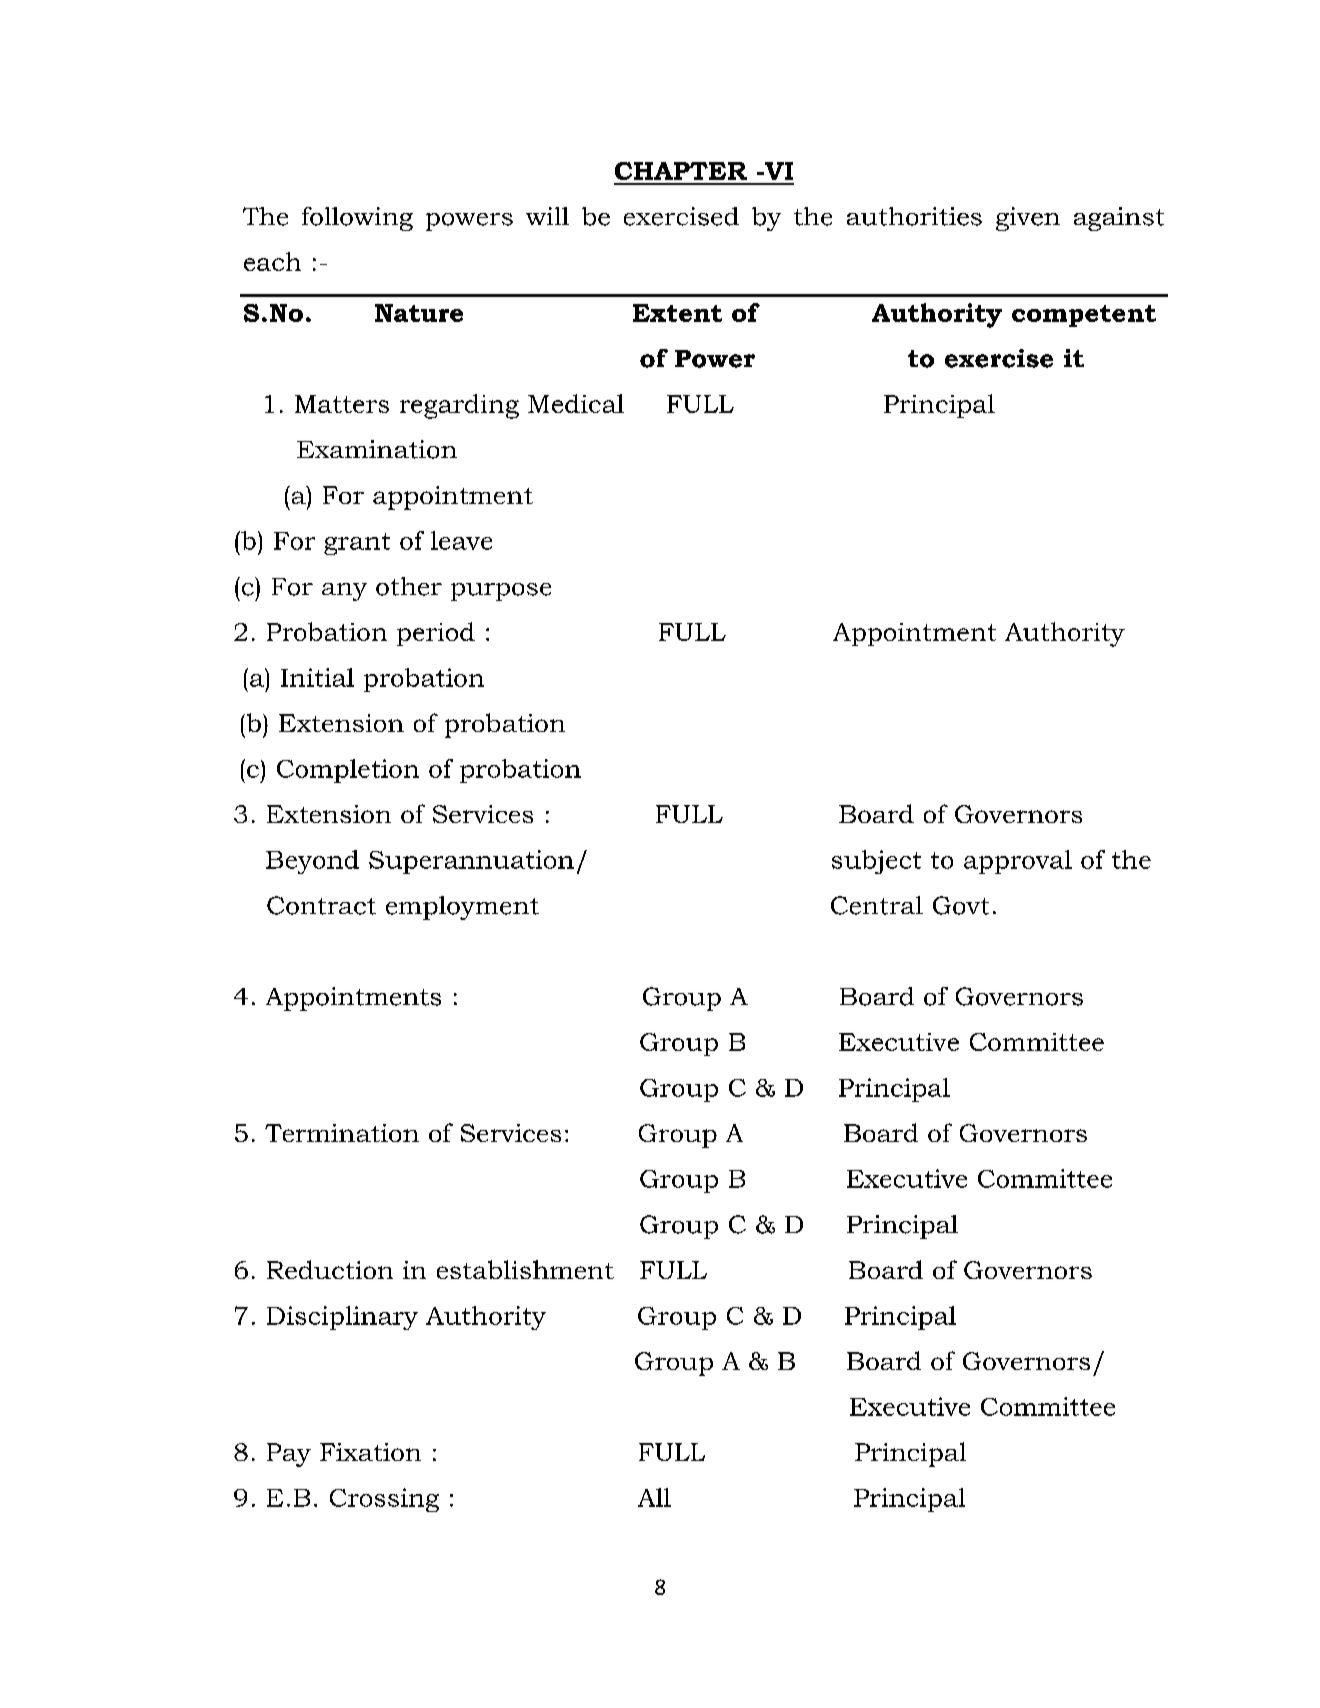 The width and height of the image is (1320, 1708). I want to click on CHAPTER, so click(681, 171).
